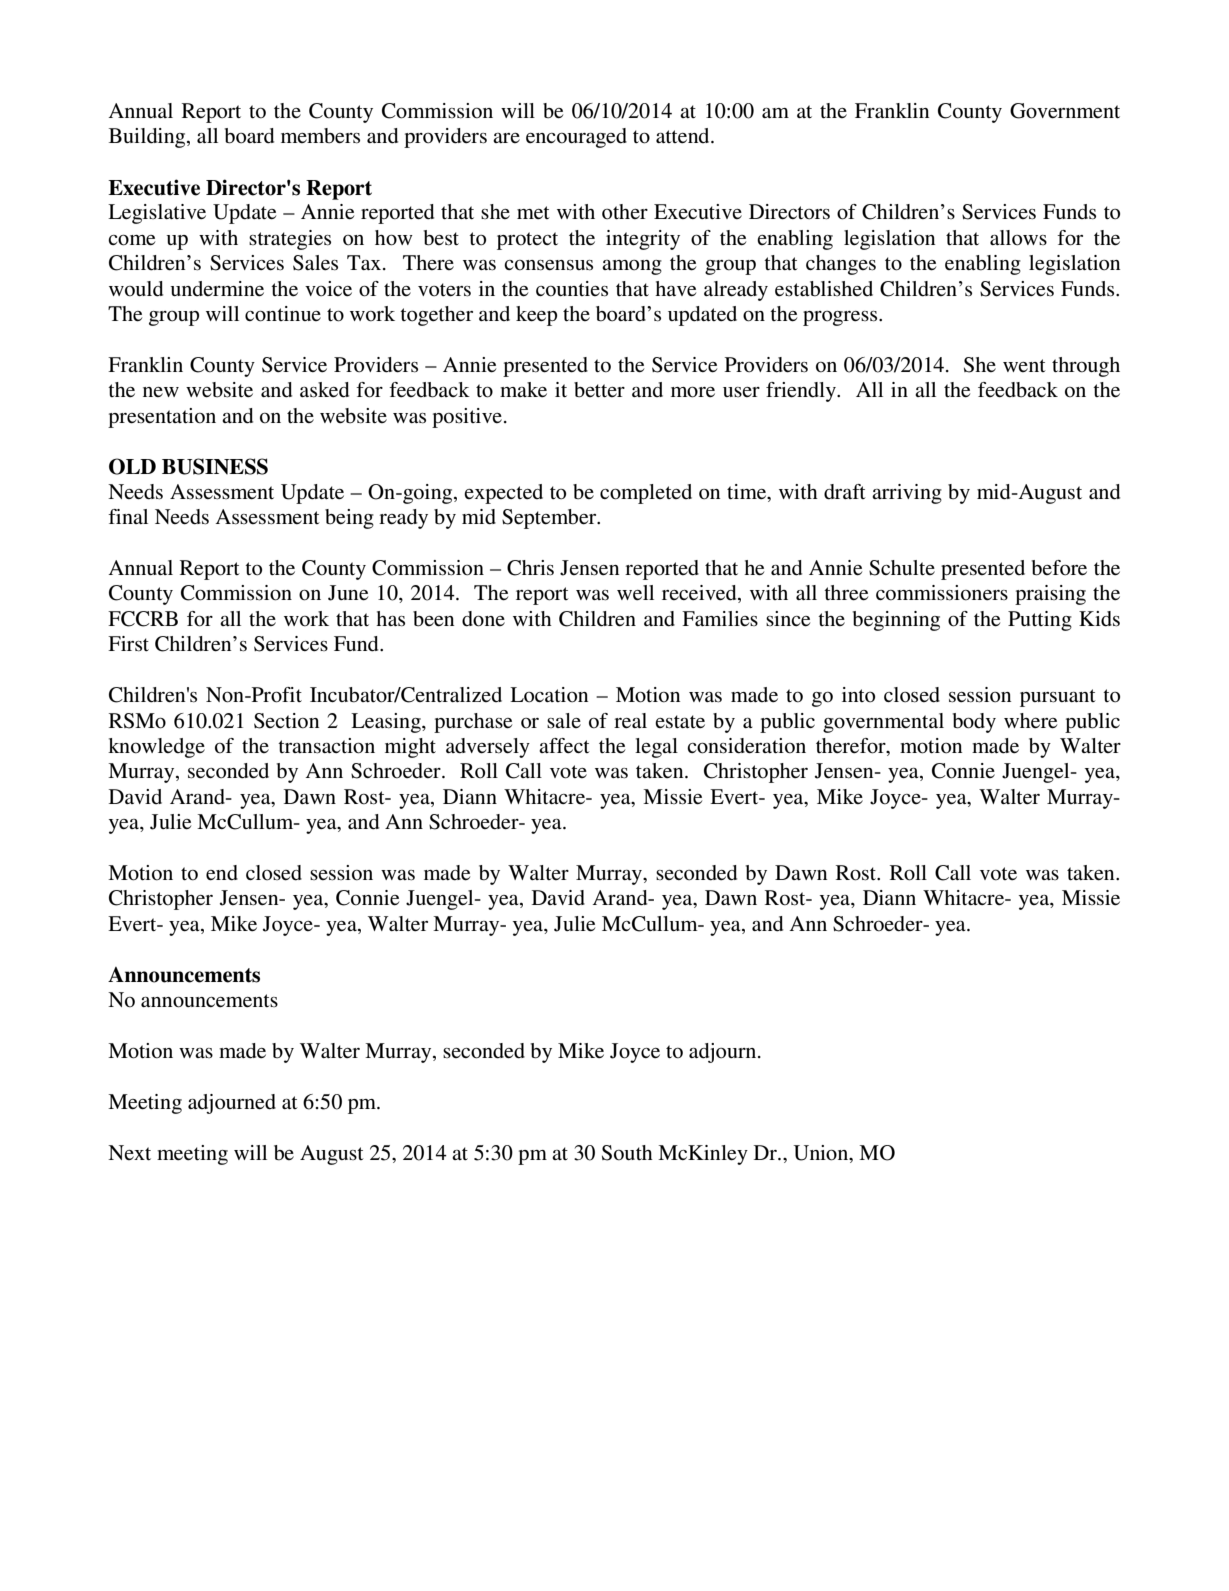  Describe the element at coordinates (576, 138) in the screenshot. I see `encouraged` at that location.
